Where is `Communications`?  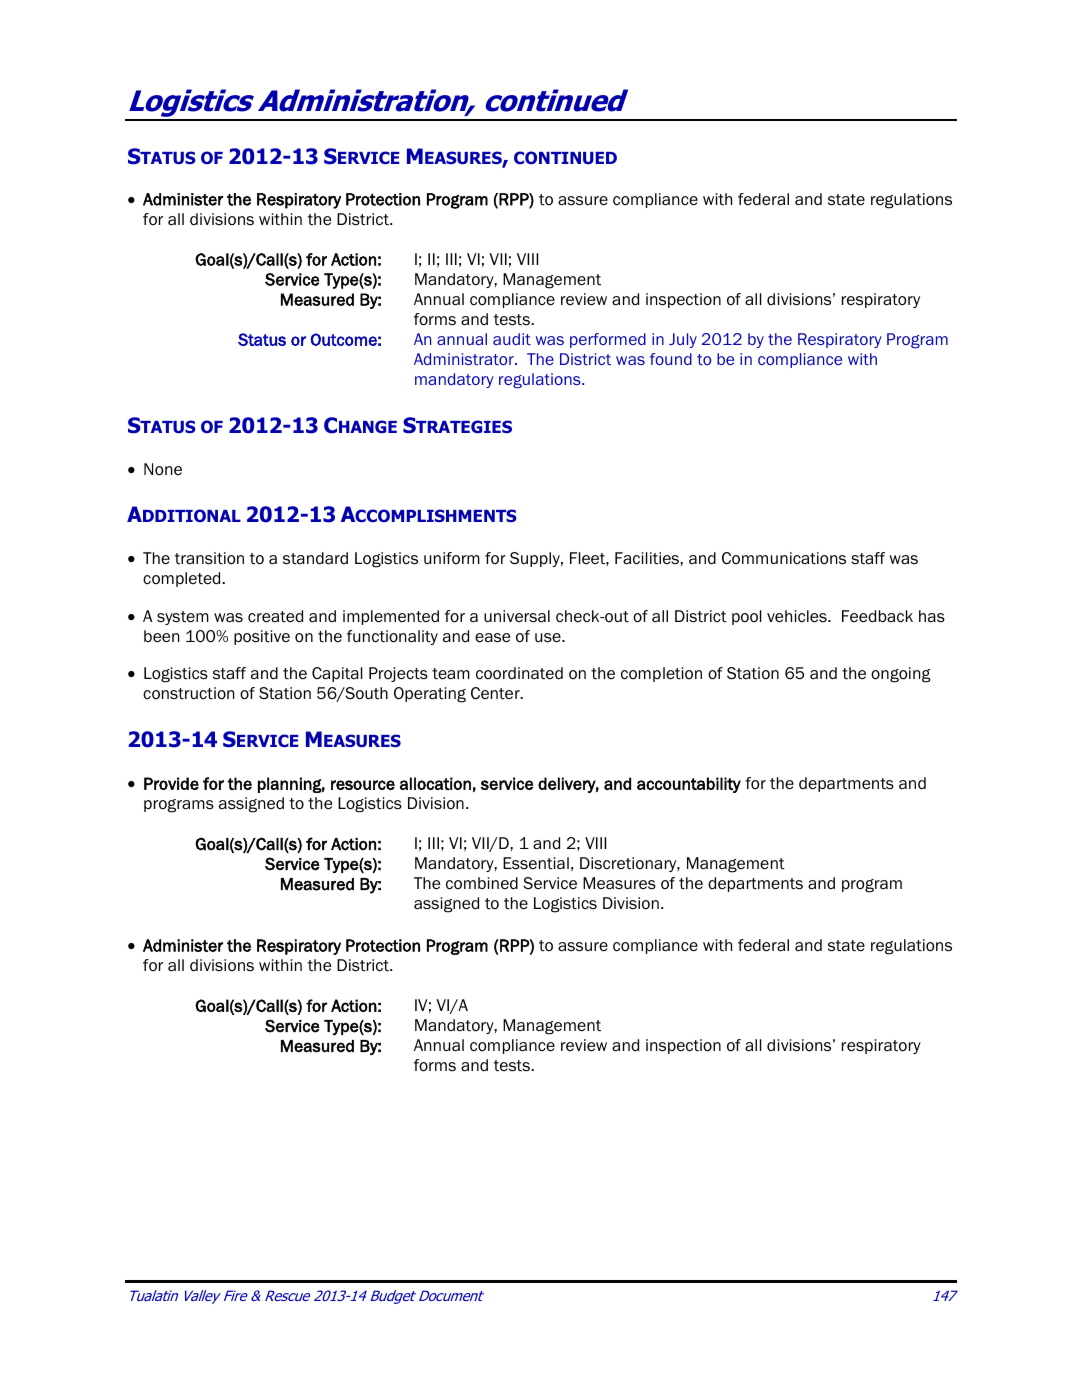 Communications is located at coordinates (784, 558).
